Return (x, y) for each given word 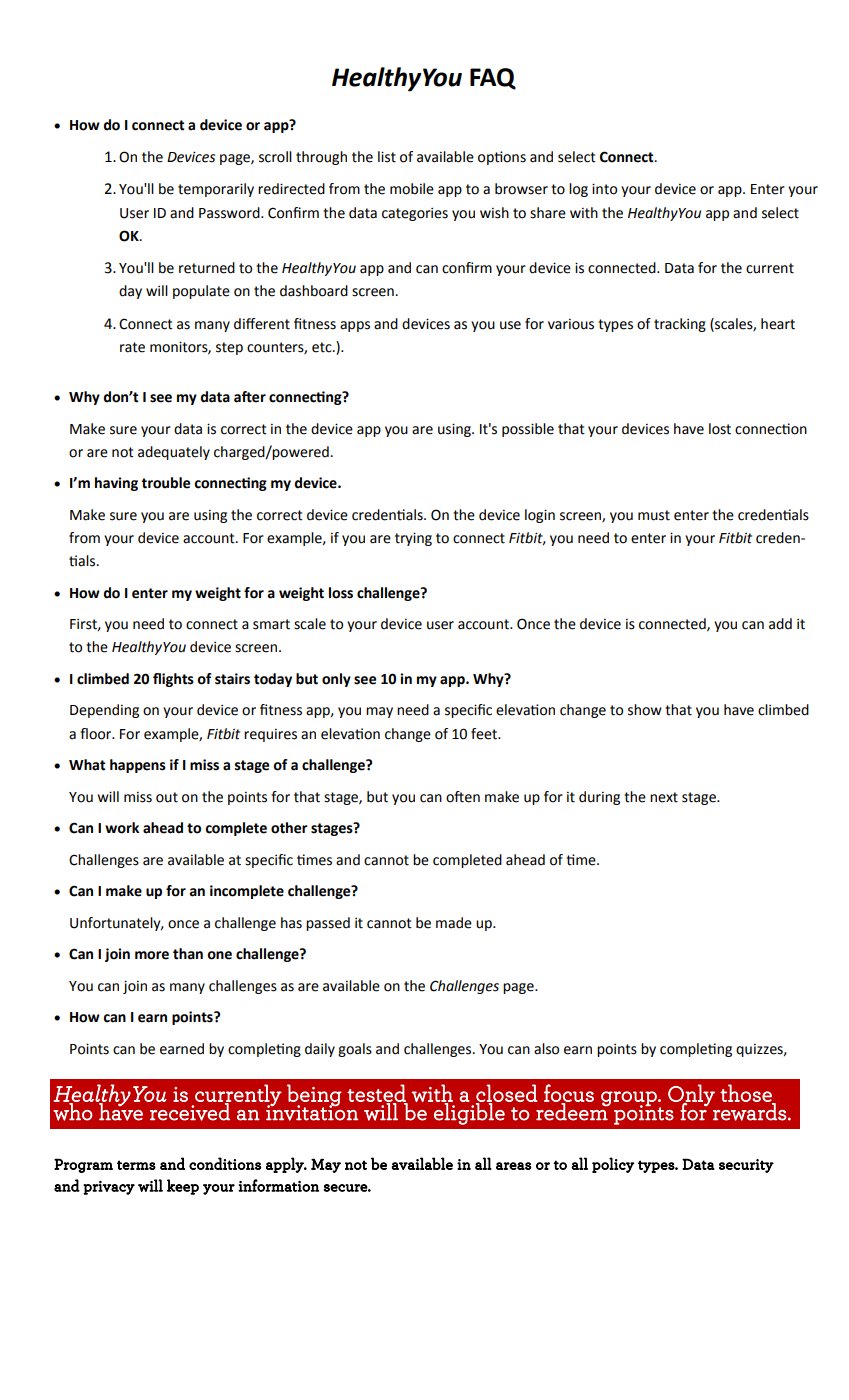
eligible (468, 1113)
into (604, 189)
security (746, 1166)
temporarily (216, 190)
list (387, 157)
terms (136, 1165)
